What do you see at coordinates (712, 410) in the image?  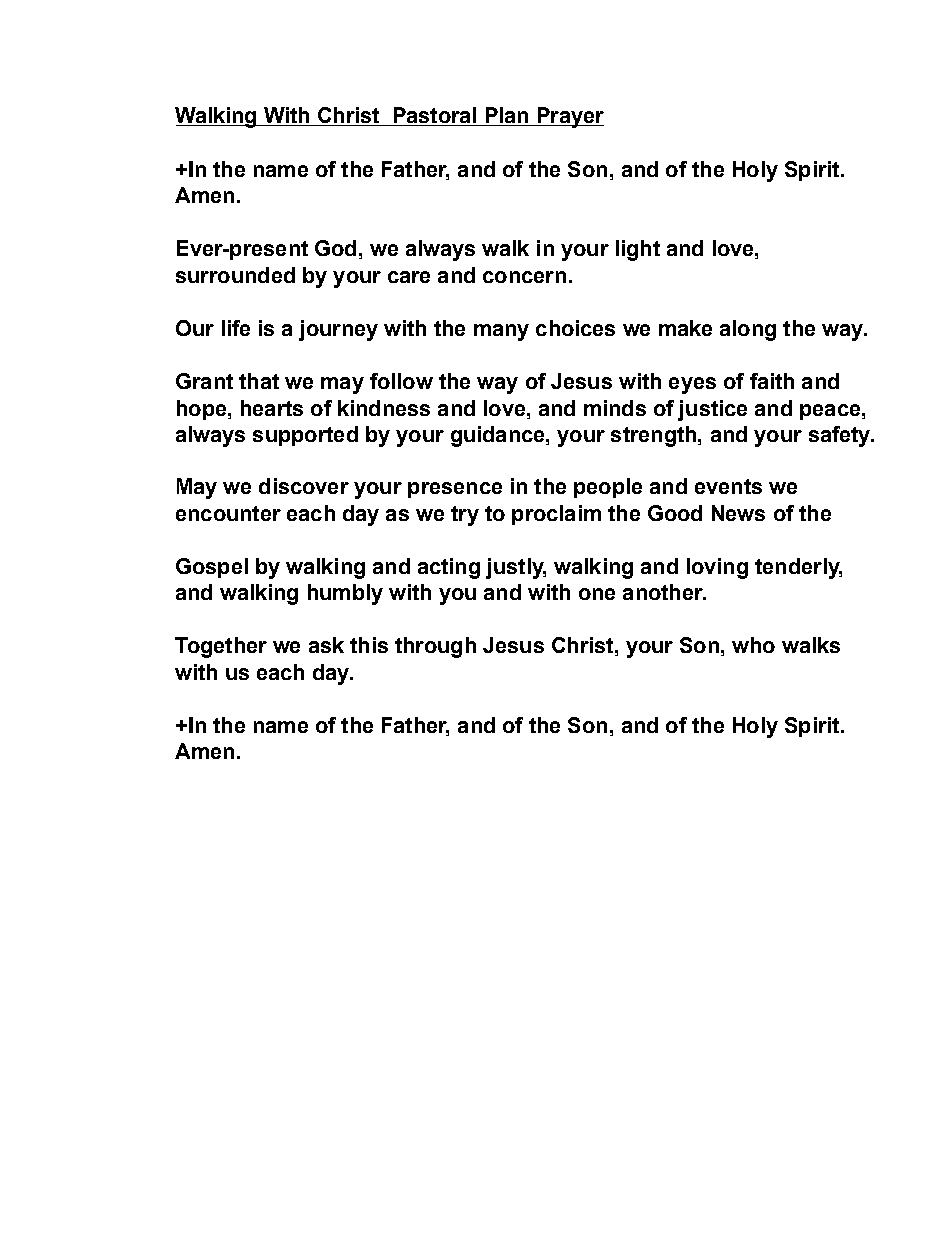 I see `justice` at bounding box center [712, 410].
